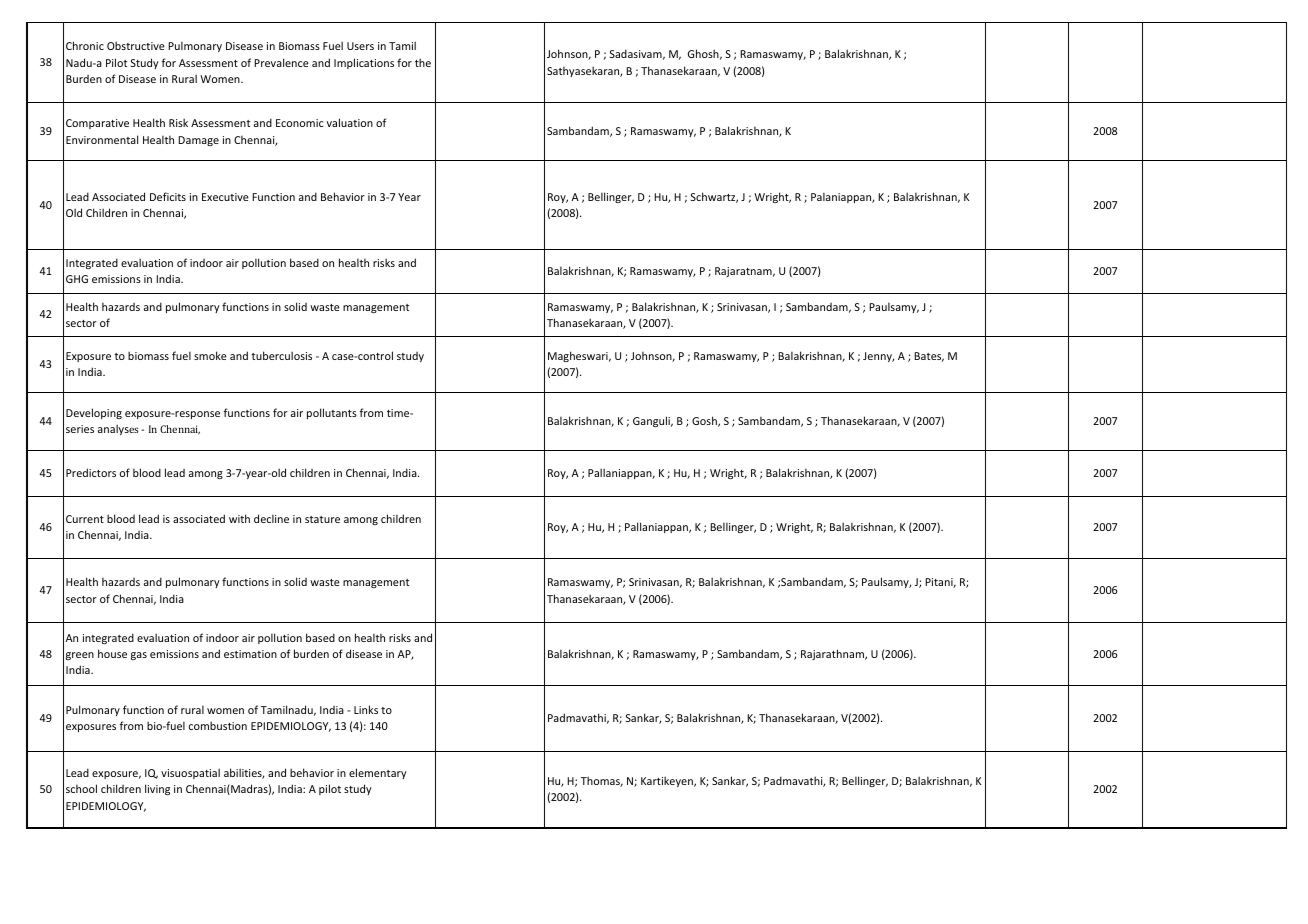 This screenshot has width=1308, height=924. What do you see at coordinates (364, 63) in the screenshot?
I see `Implications` at bounding box center [364, 63].
